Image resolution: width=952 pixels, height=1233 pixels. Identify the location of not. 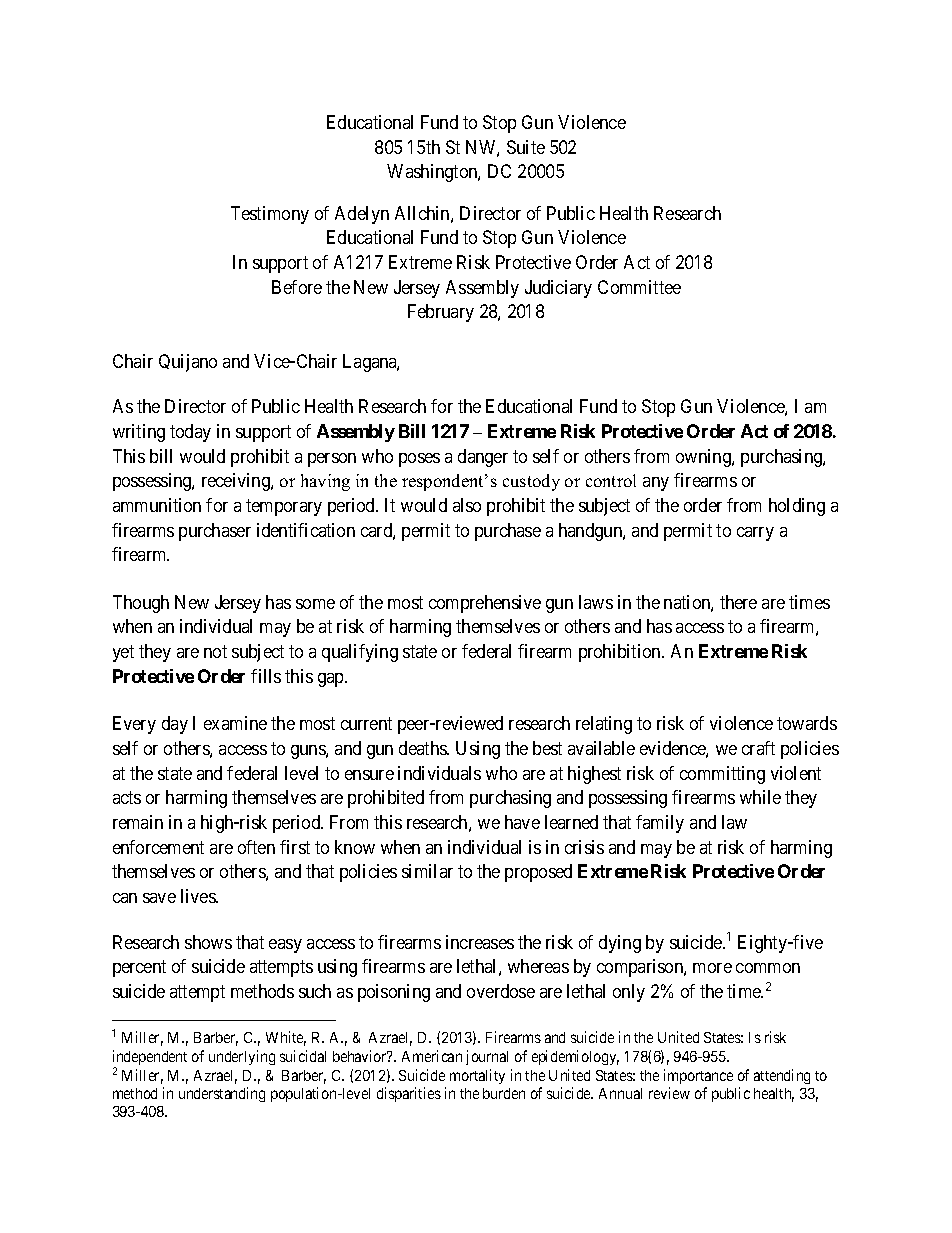
(215, 651).
